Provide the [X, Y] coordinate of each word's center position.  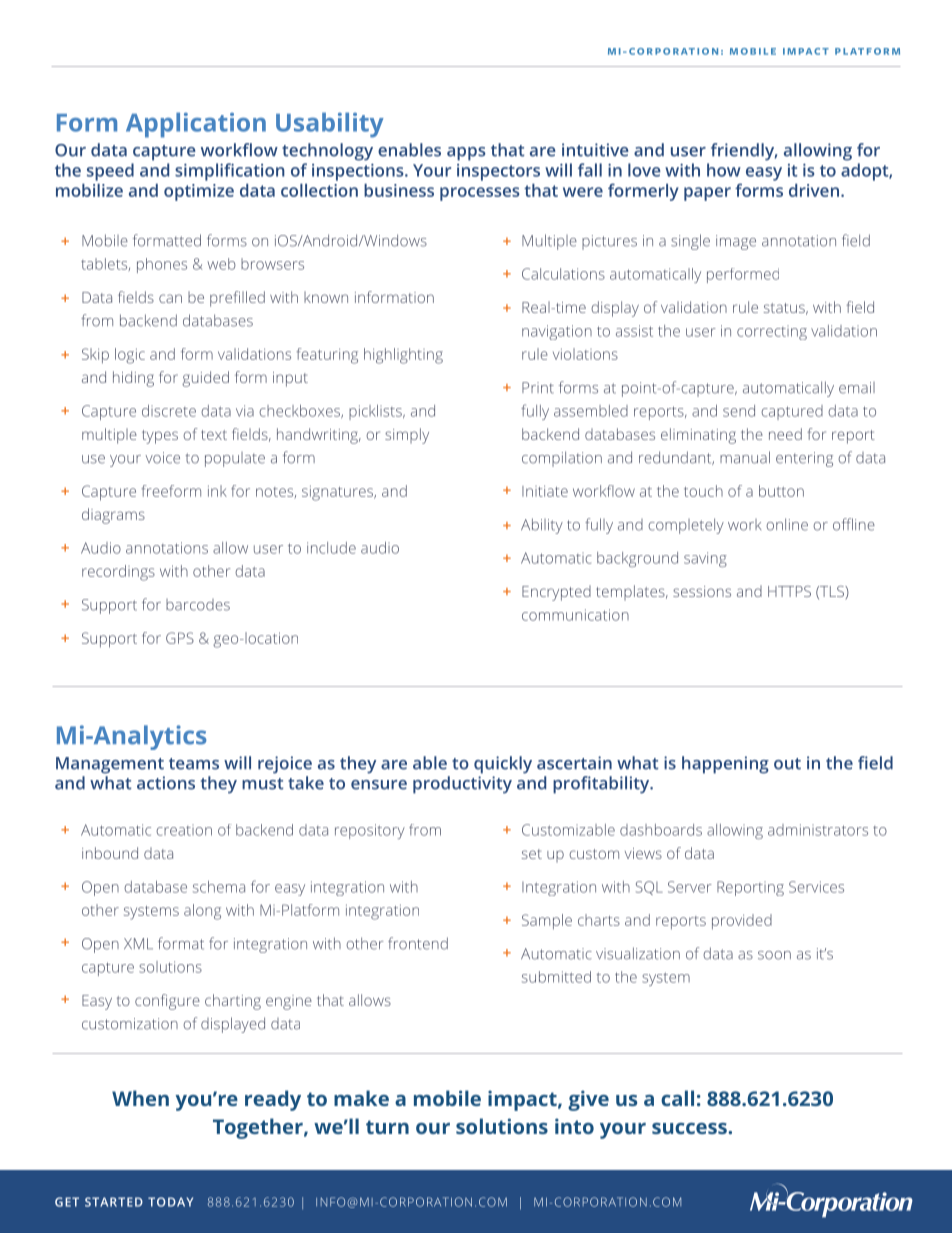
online [787, 524]
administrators [818, 830]
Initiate [545, 491]
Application [196, 125]
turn [387, 1127]
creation [184, 830]
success [690, 1128]
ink [217, 491]
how [724, 170]
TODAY [170, 1202]
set [532, 854]
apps [466, 154]
